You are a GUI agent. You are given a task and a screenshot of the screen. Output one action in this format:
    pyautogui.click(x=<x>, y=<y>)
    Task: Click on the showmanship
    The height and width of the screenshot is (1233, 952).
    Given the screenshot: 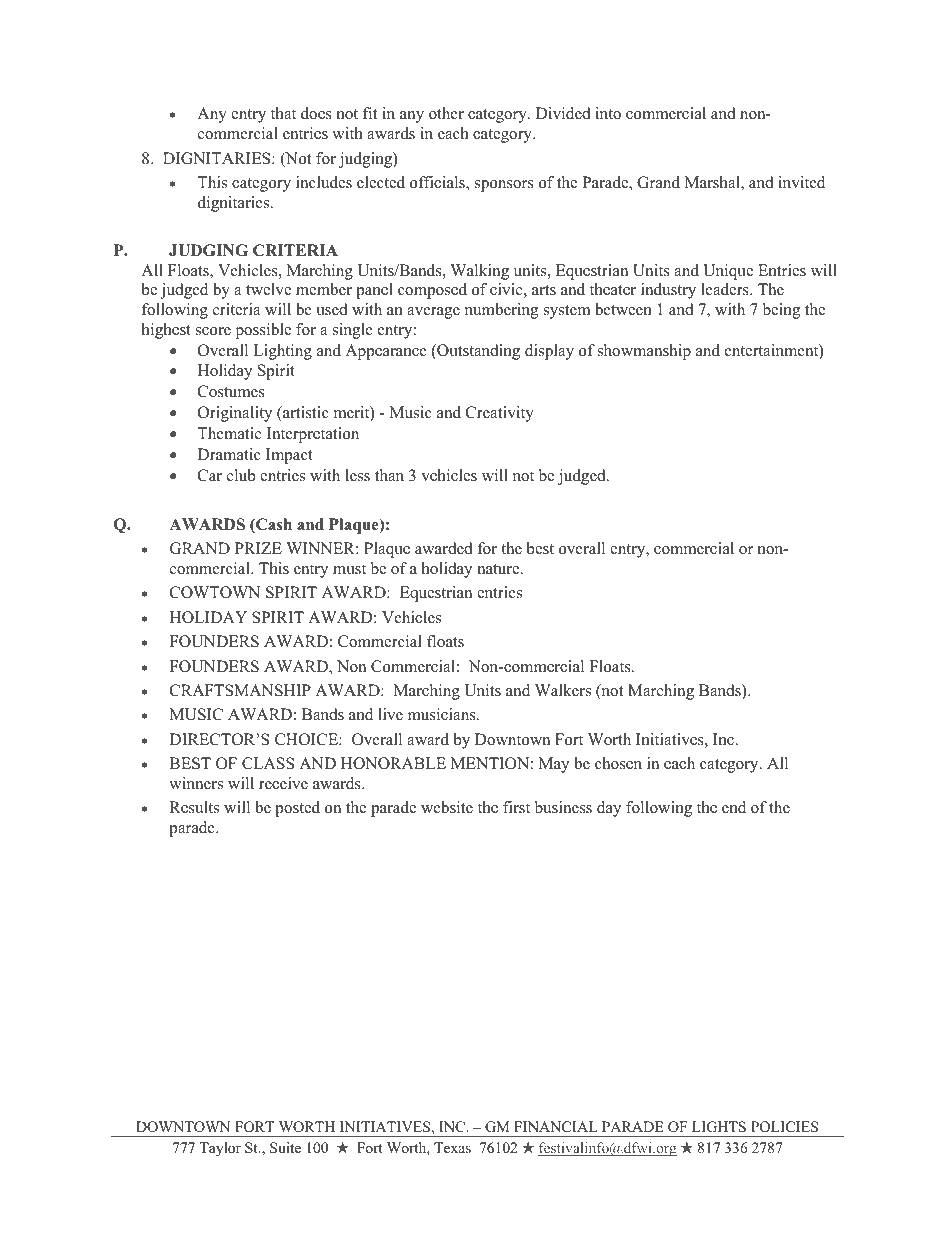 What is the action you would take?
    pyautogui.click(x=644, y=352)
